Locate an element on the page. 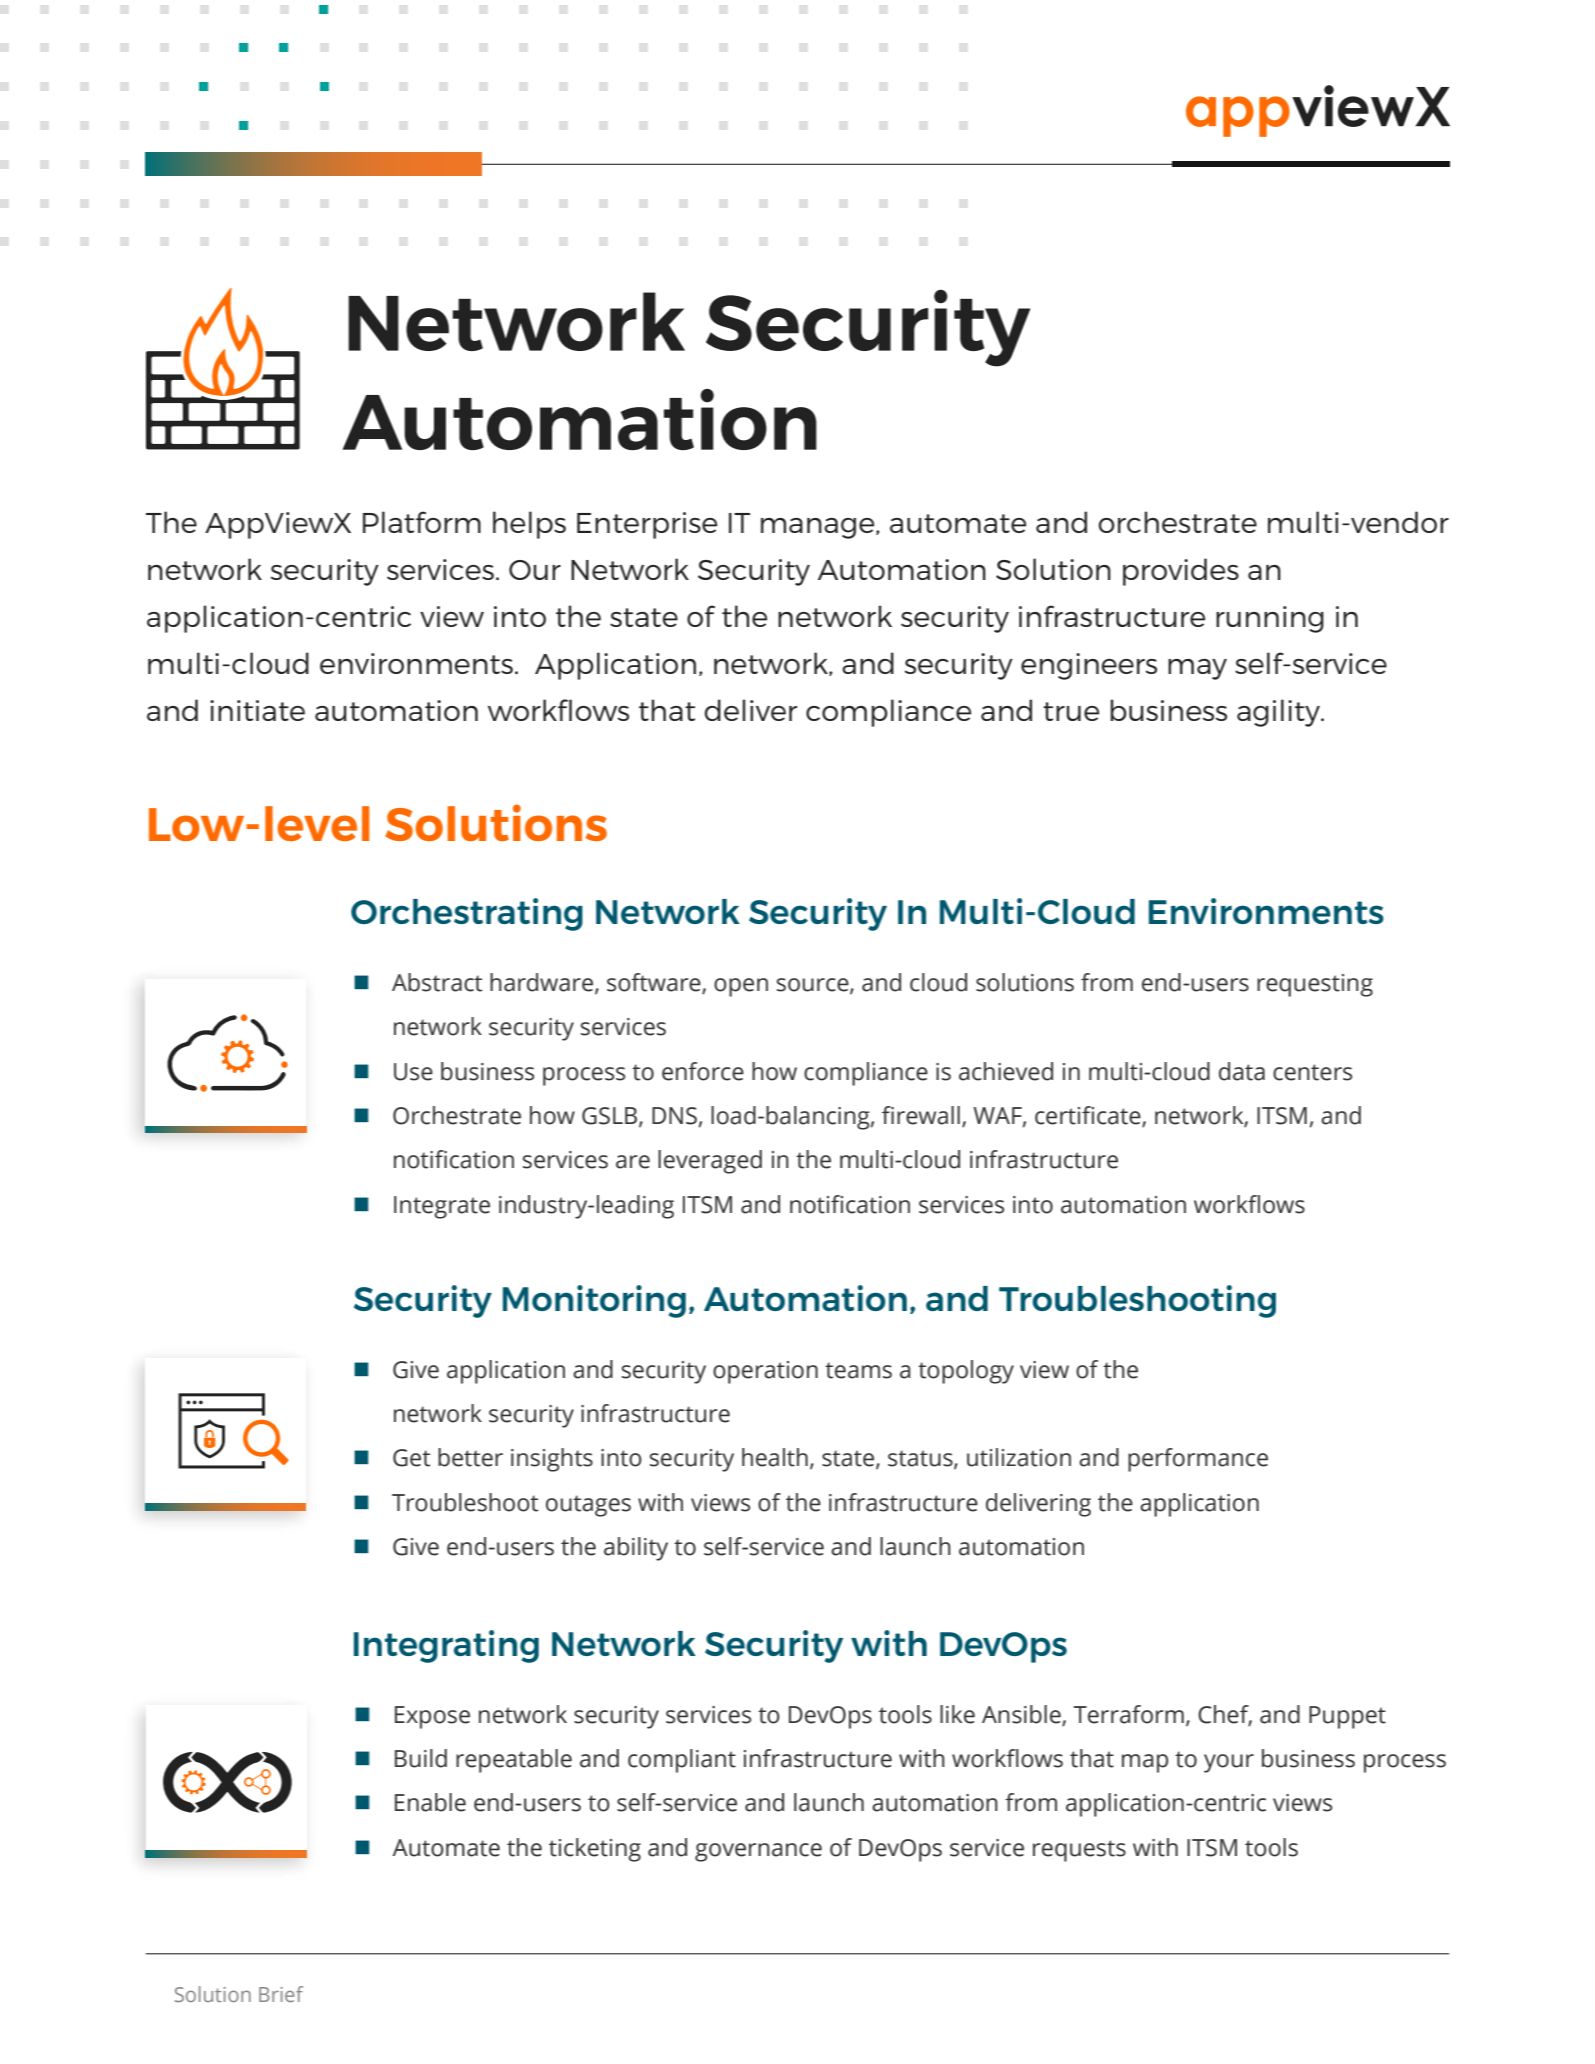 The width and height of the image is (1595, 2064). requests is located at coordinates (1079, 1851).
